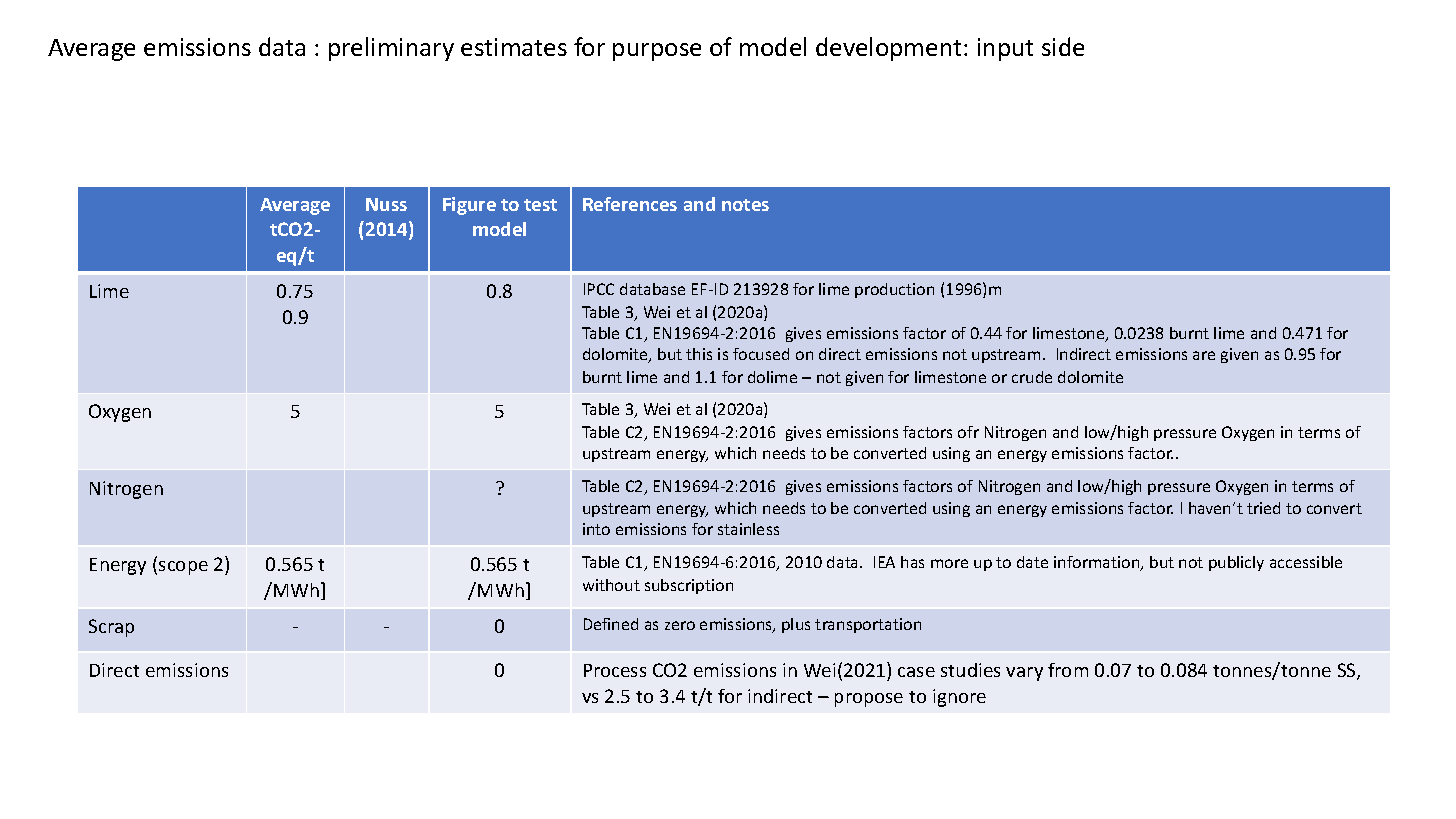 The width and height of the document is (1456, 819). I want to click on from, so click(1068, 670).
